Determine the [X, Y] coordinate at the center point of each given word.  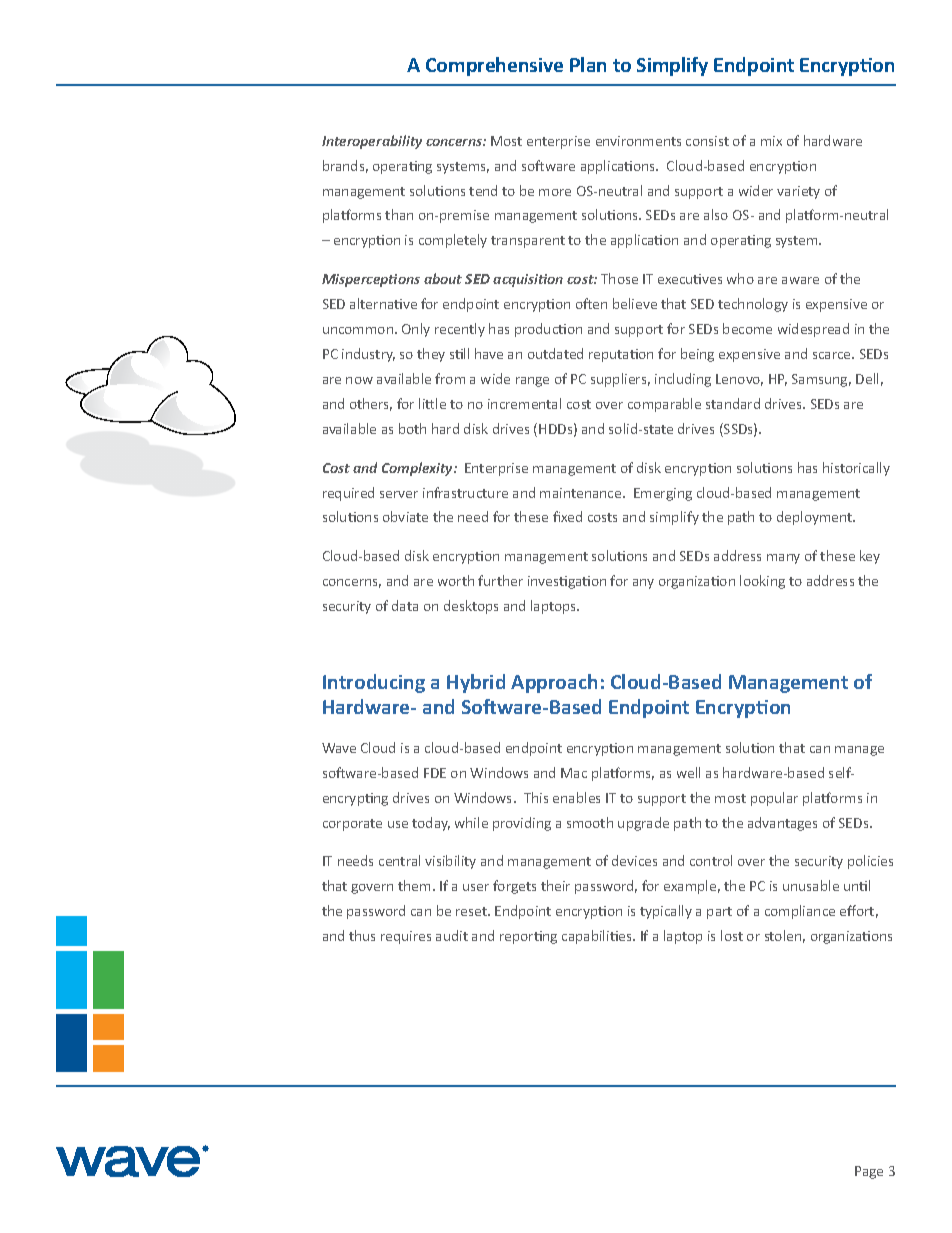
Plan [588, 64]
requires [406, 937]
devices [634, 860]
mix [771, 141]
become [747, 328]
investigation [567, 582]
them [414, 885]
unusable [811, 885]
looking [762, 582]
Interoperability [372, 142]
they [431, 355]
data [405, 605]
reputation [621, 355]
